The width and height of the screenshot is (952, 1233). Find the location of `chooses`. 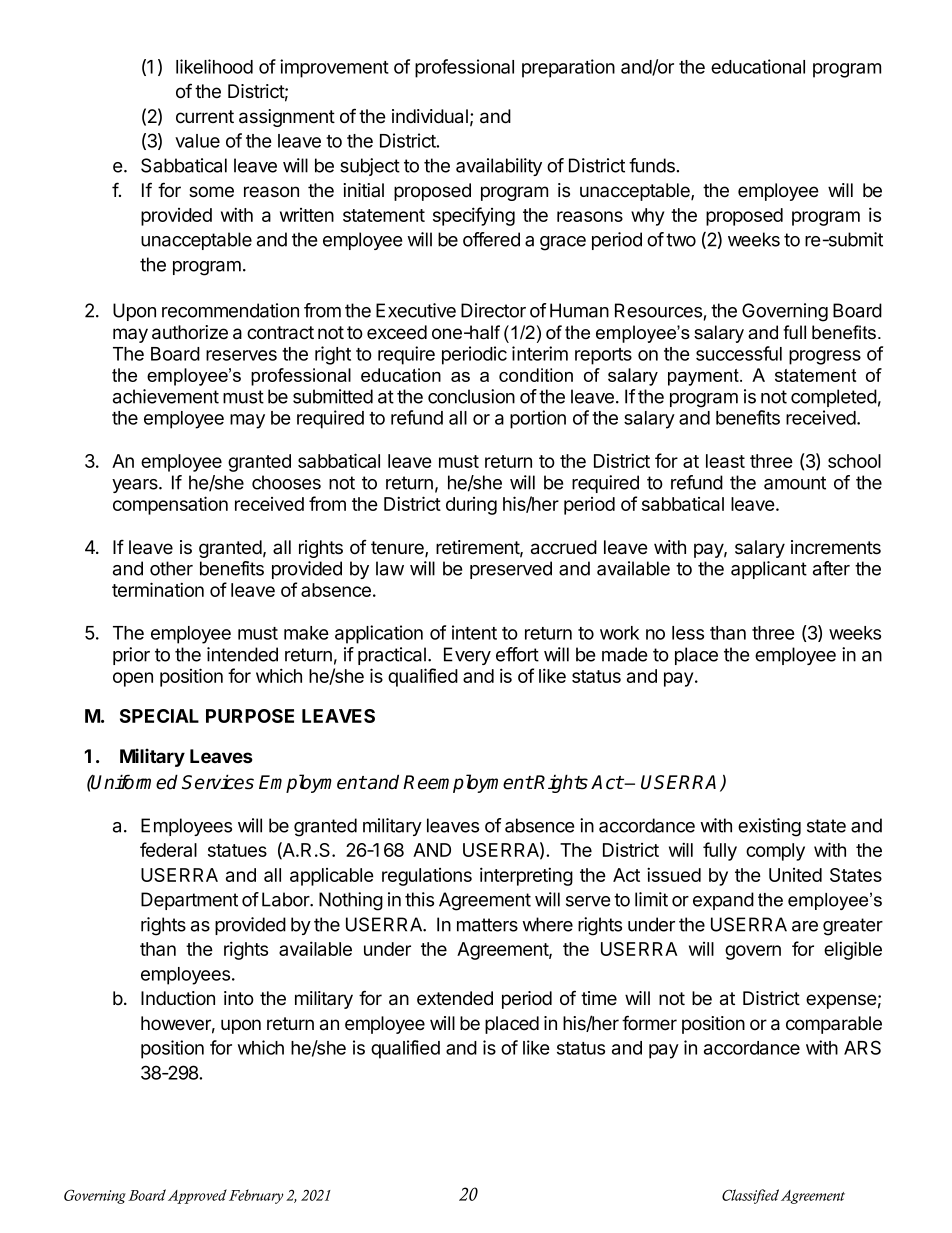

chooses is located at coordinates (286, 482).
